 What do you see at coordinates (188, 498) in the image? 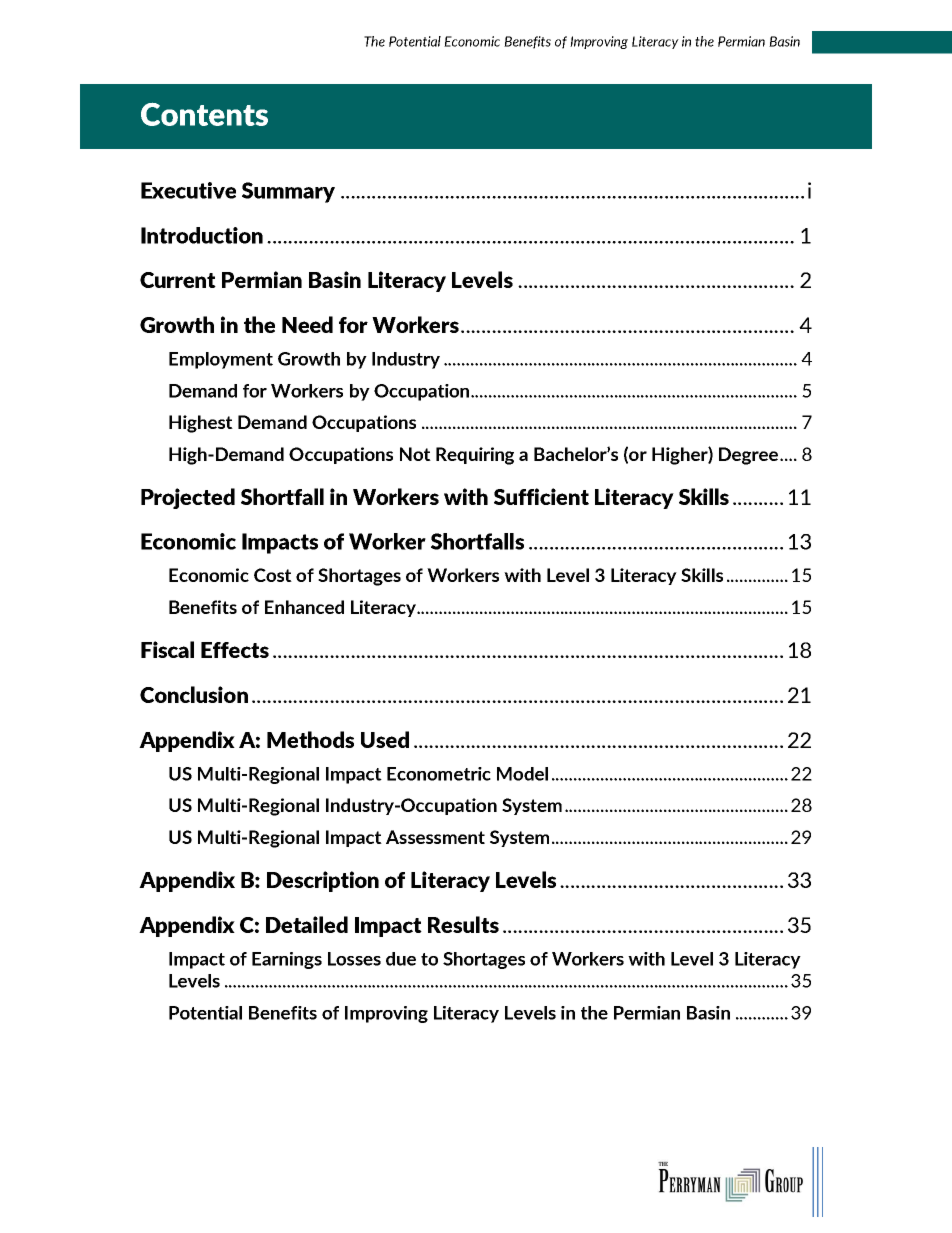
I see `Projected` at bounding box center [188, 498].
